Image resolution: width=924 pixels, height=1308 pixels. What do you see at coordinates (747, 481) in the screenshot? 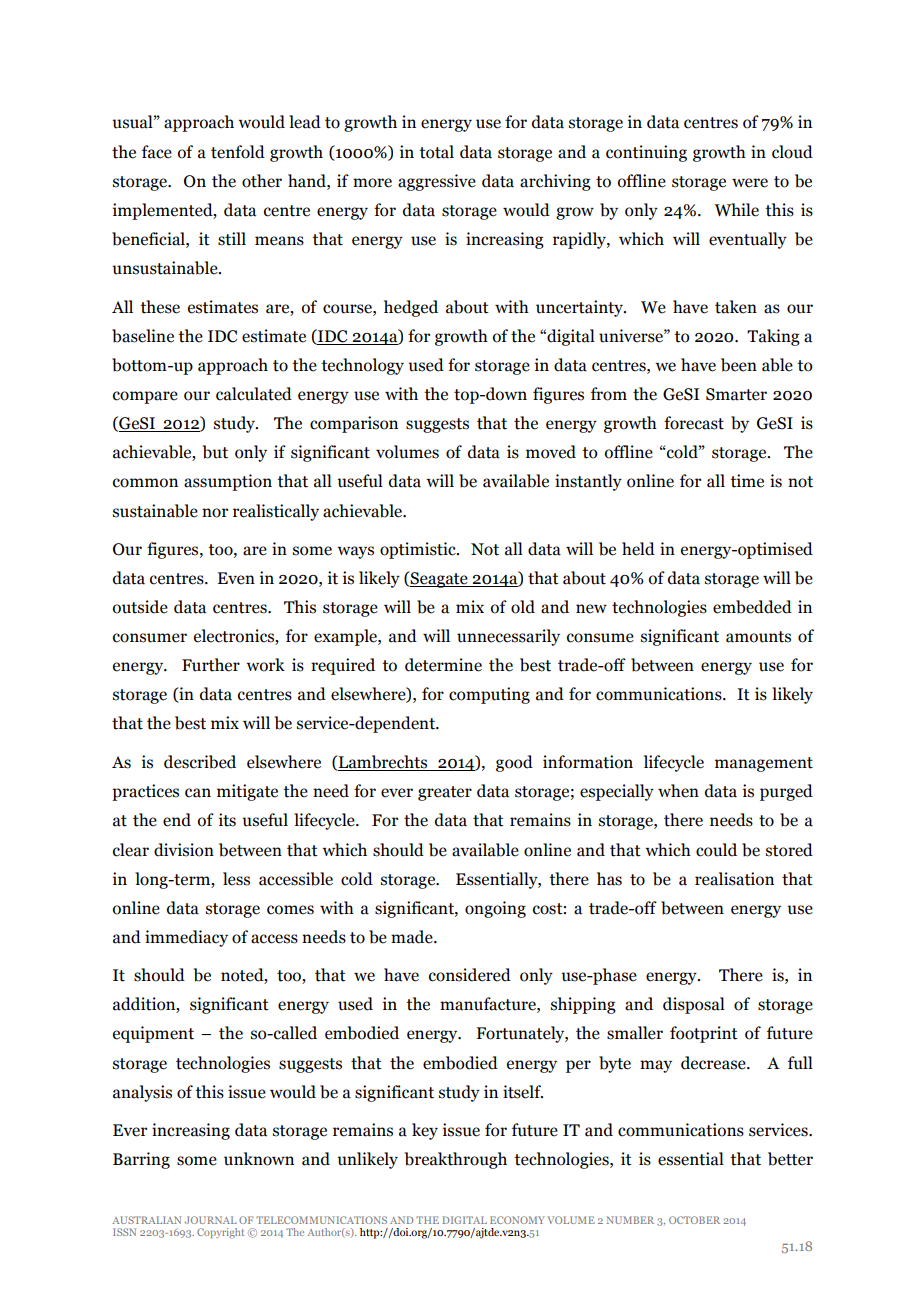
I see `time` at bounding box center [747, 481].
